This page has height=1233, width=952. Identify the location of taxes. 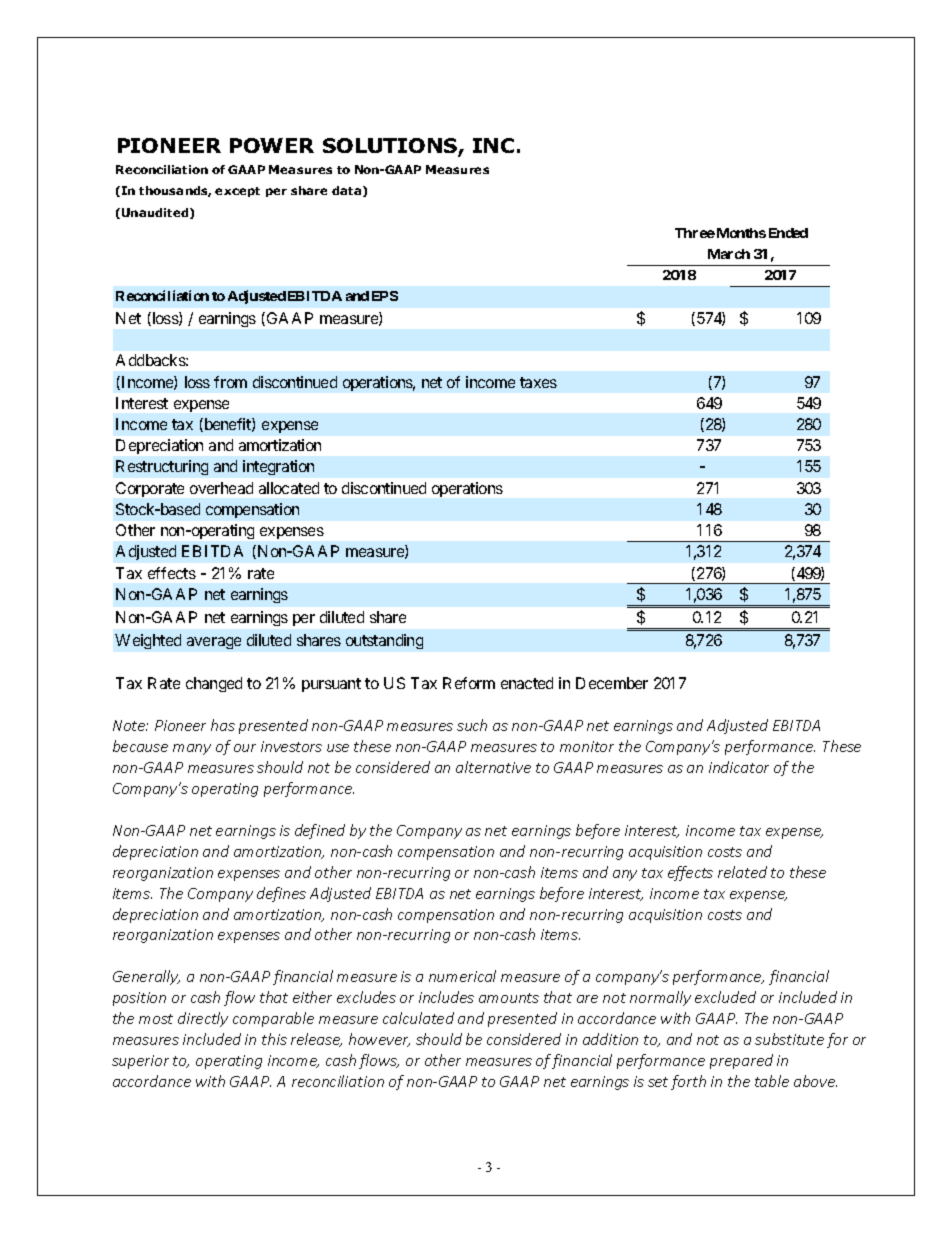
(538, 382).
